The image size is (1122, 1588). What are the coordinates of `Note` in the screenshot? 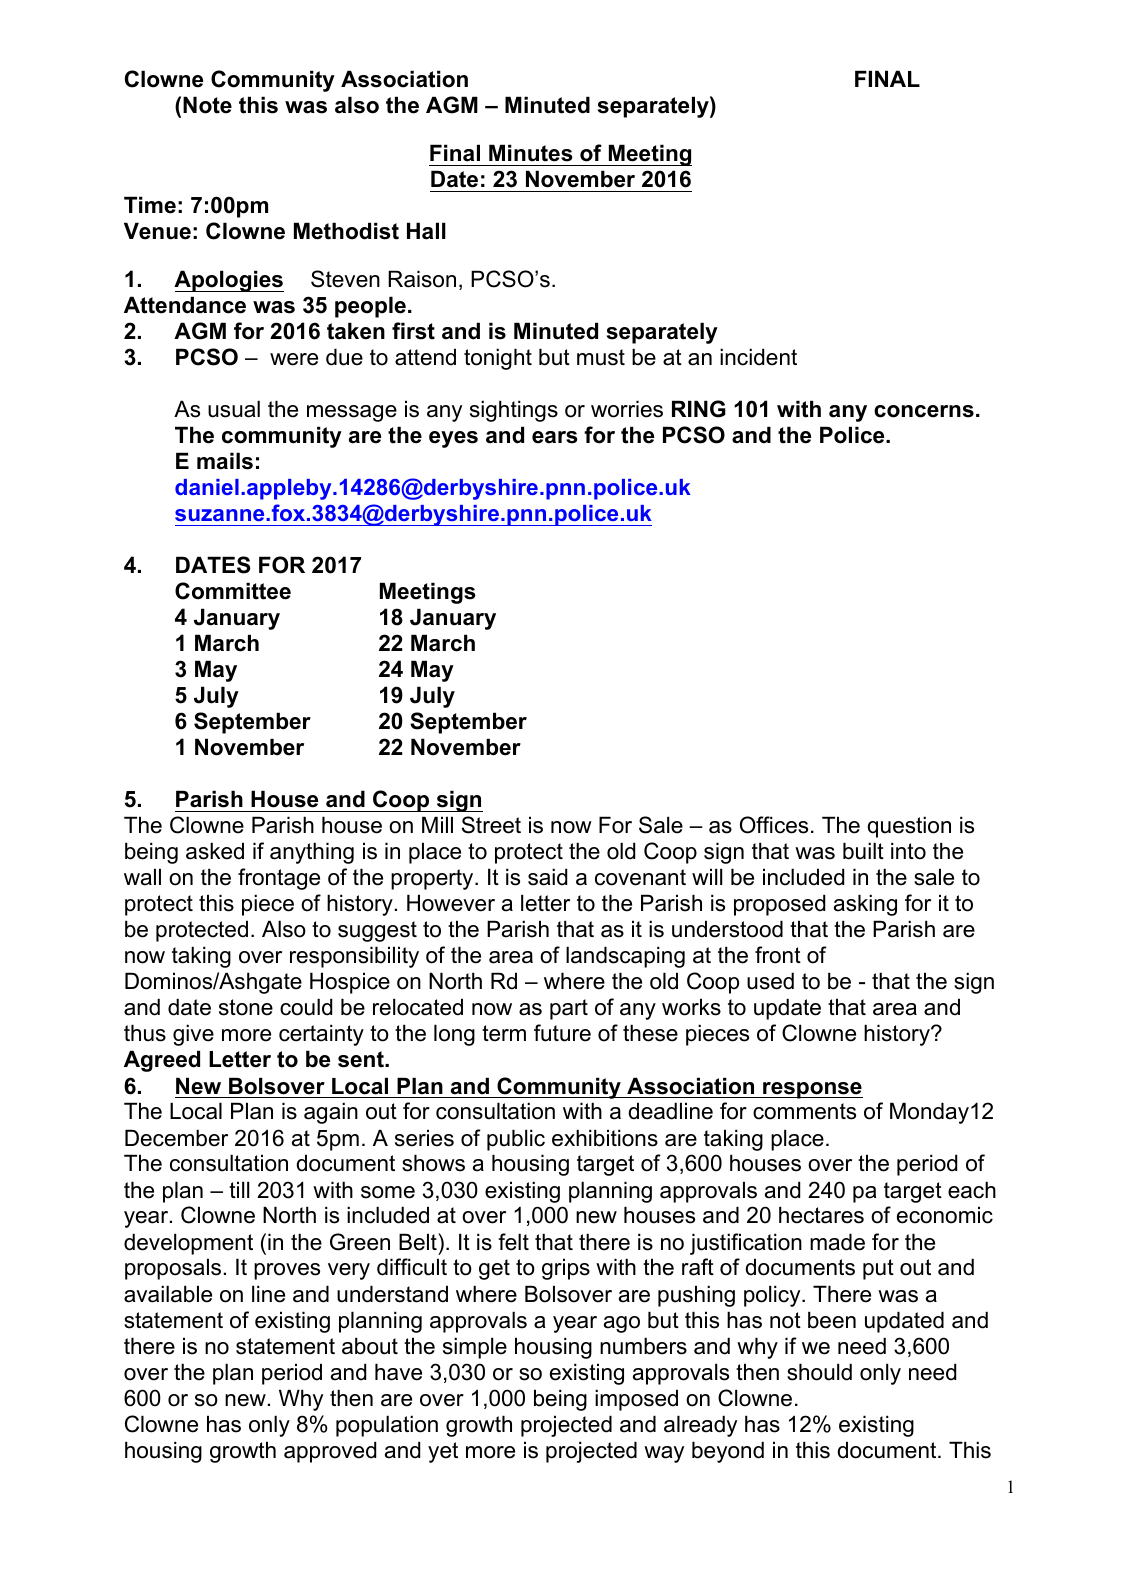 It's located at (207, 105).
